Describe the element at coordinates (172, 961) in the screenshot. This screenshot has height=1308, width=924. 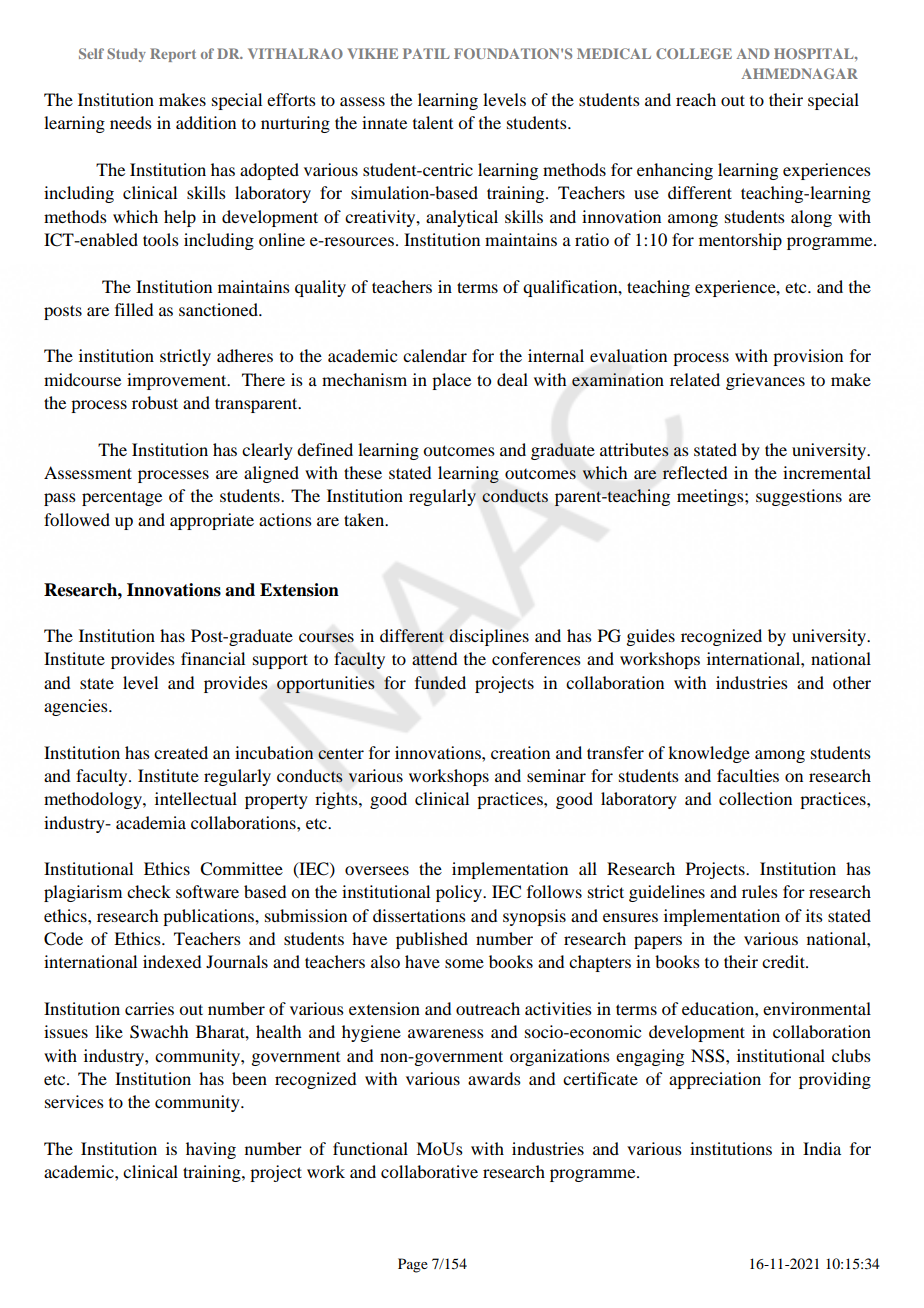
I see `indexed` at that location.
